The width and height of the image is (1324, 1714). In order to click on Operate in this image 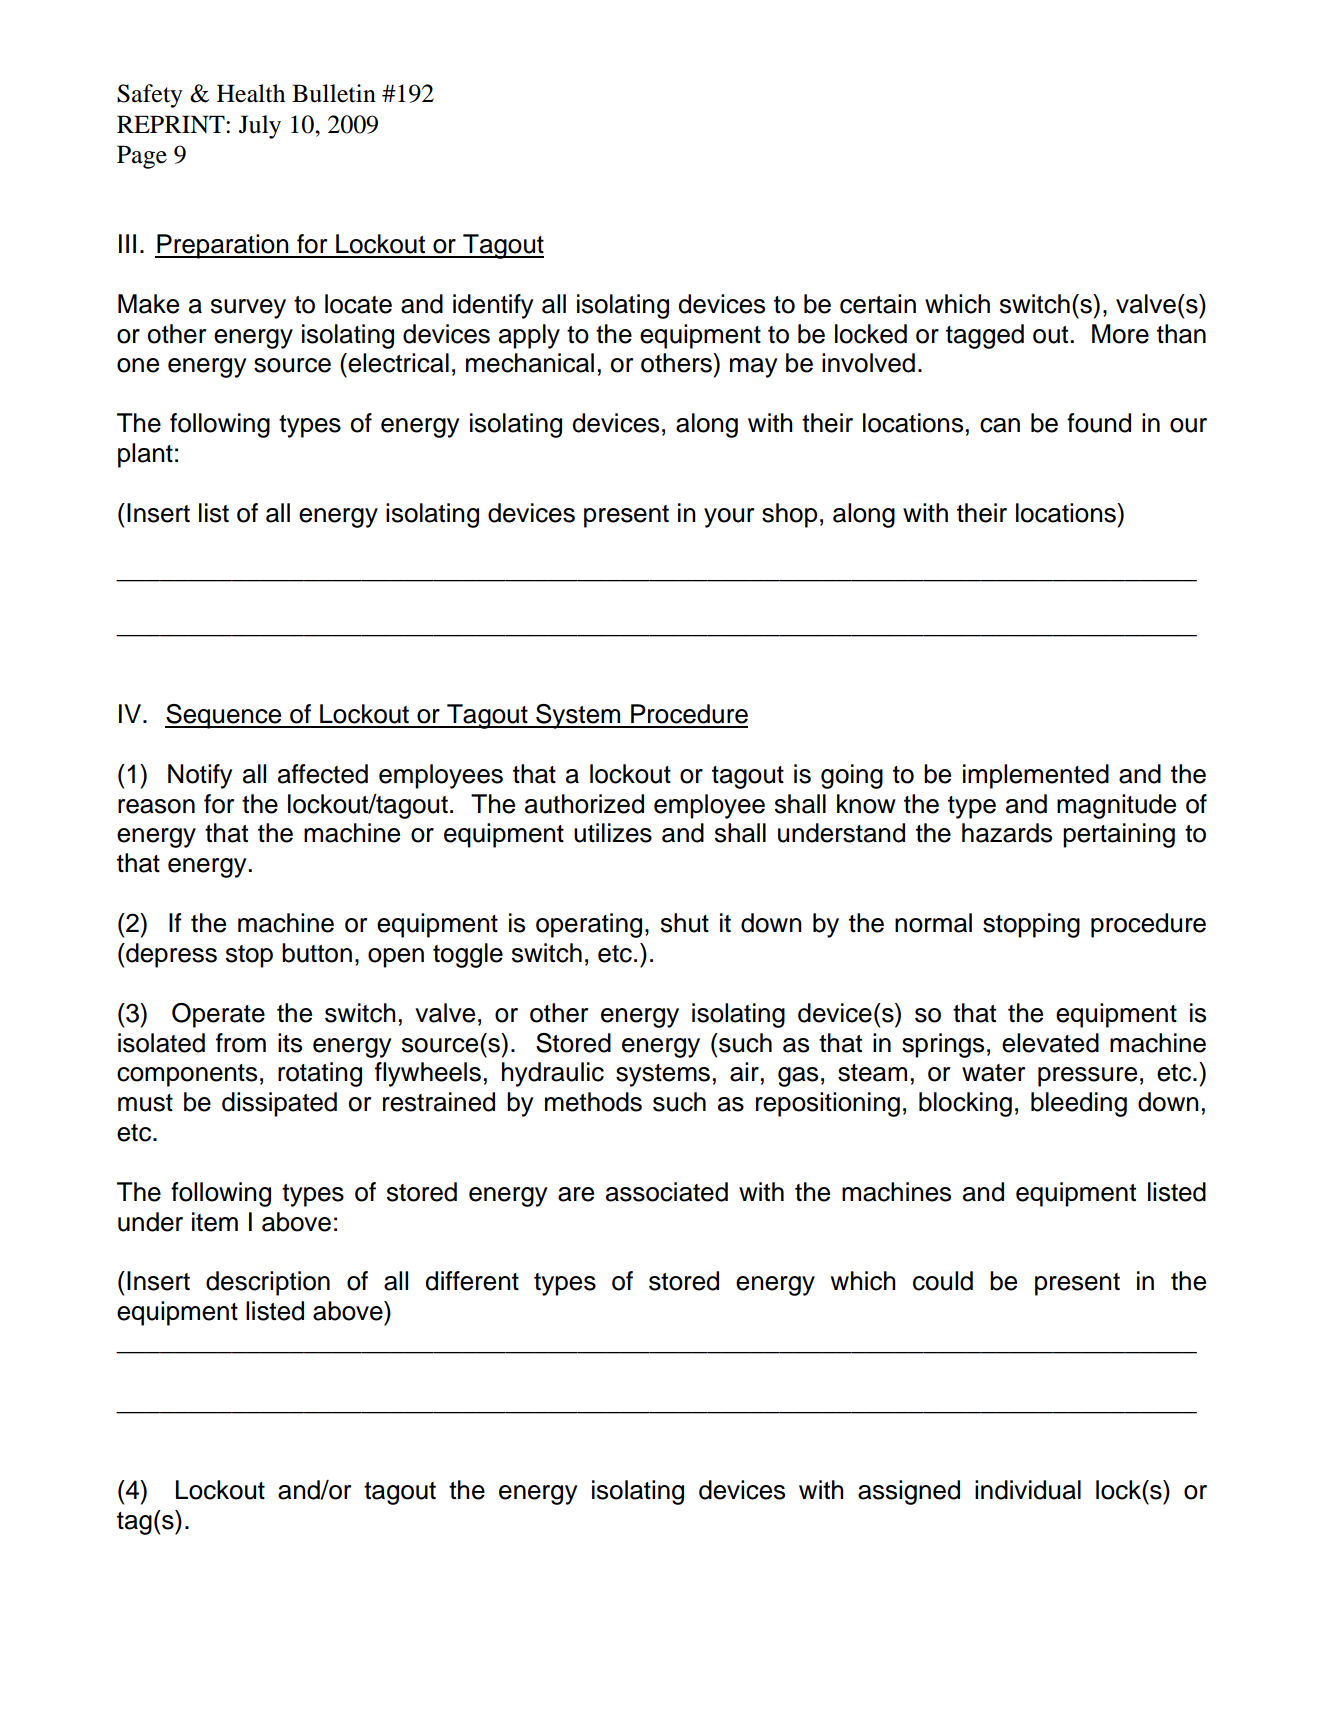, I will do `click(218, 1015)`.
